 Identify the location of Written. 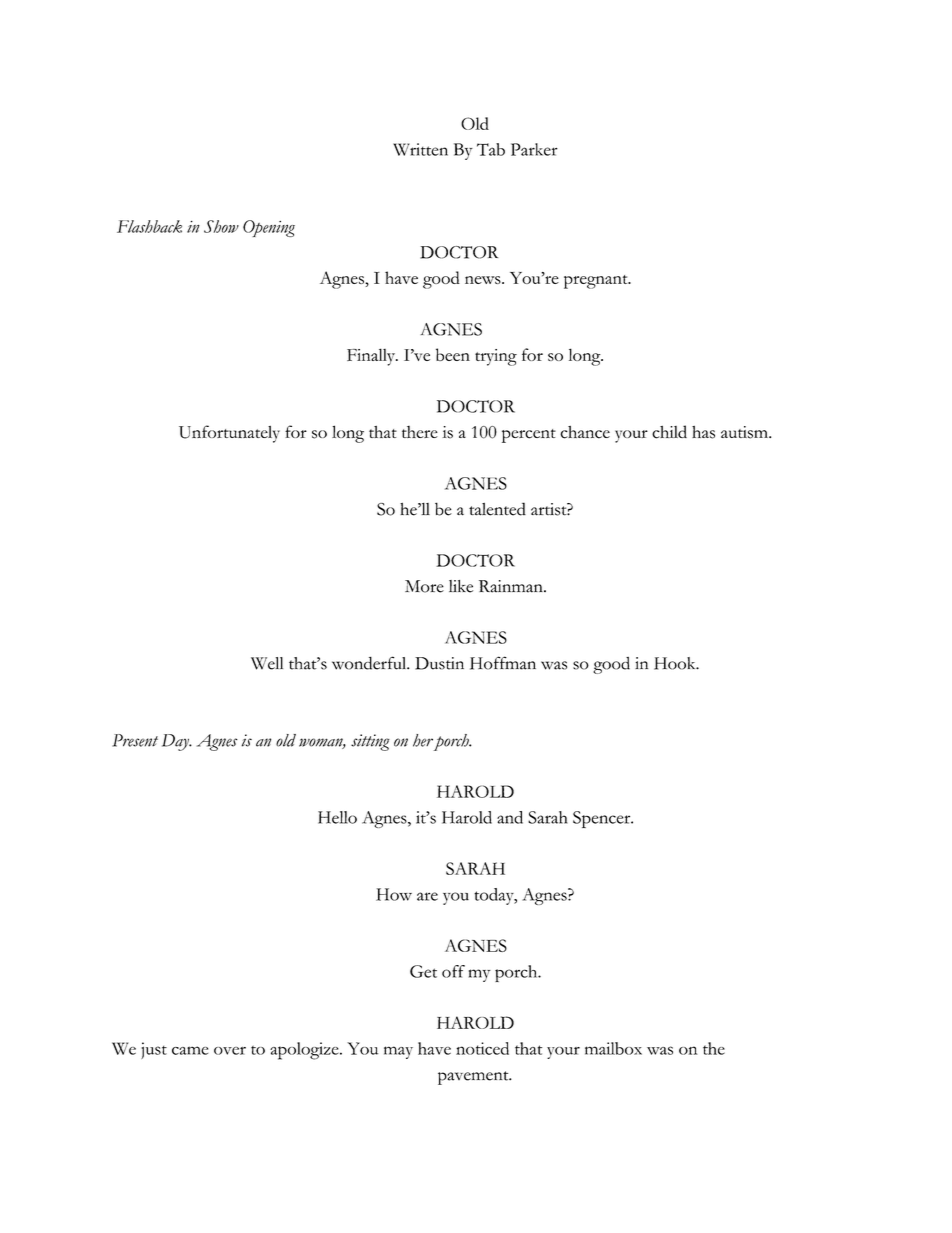
(420, 149).
